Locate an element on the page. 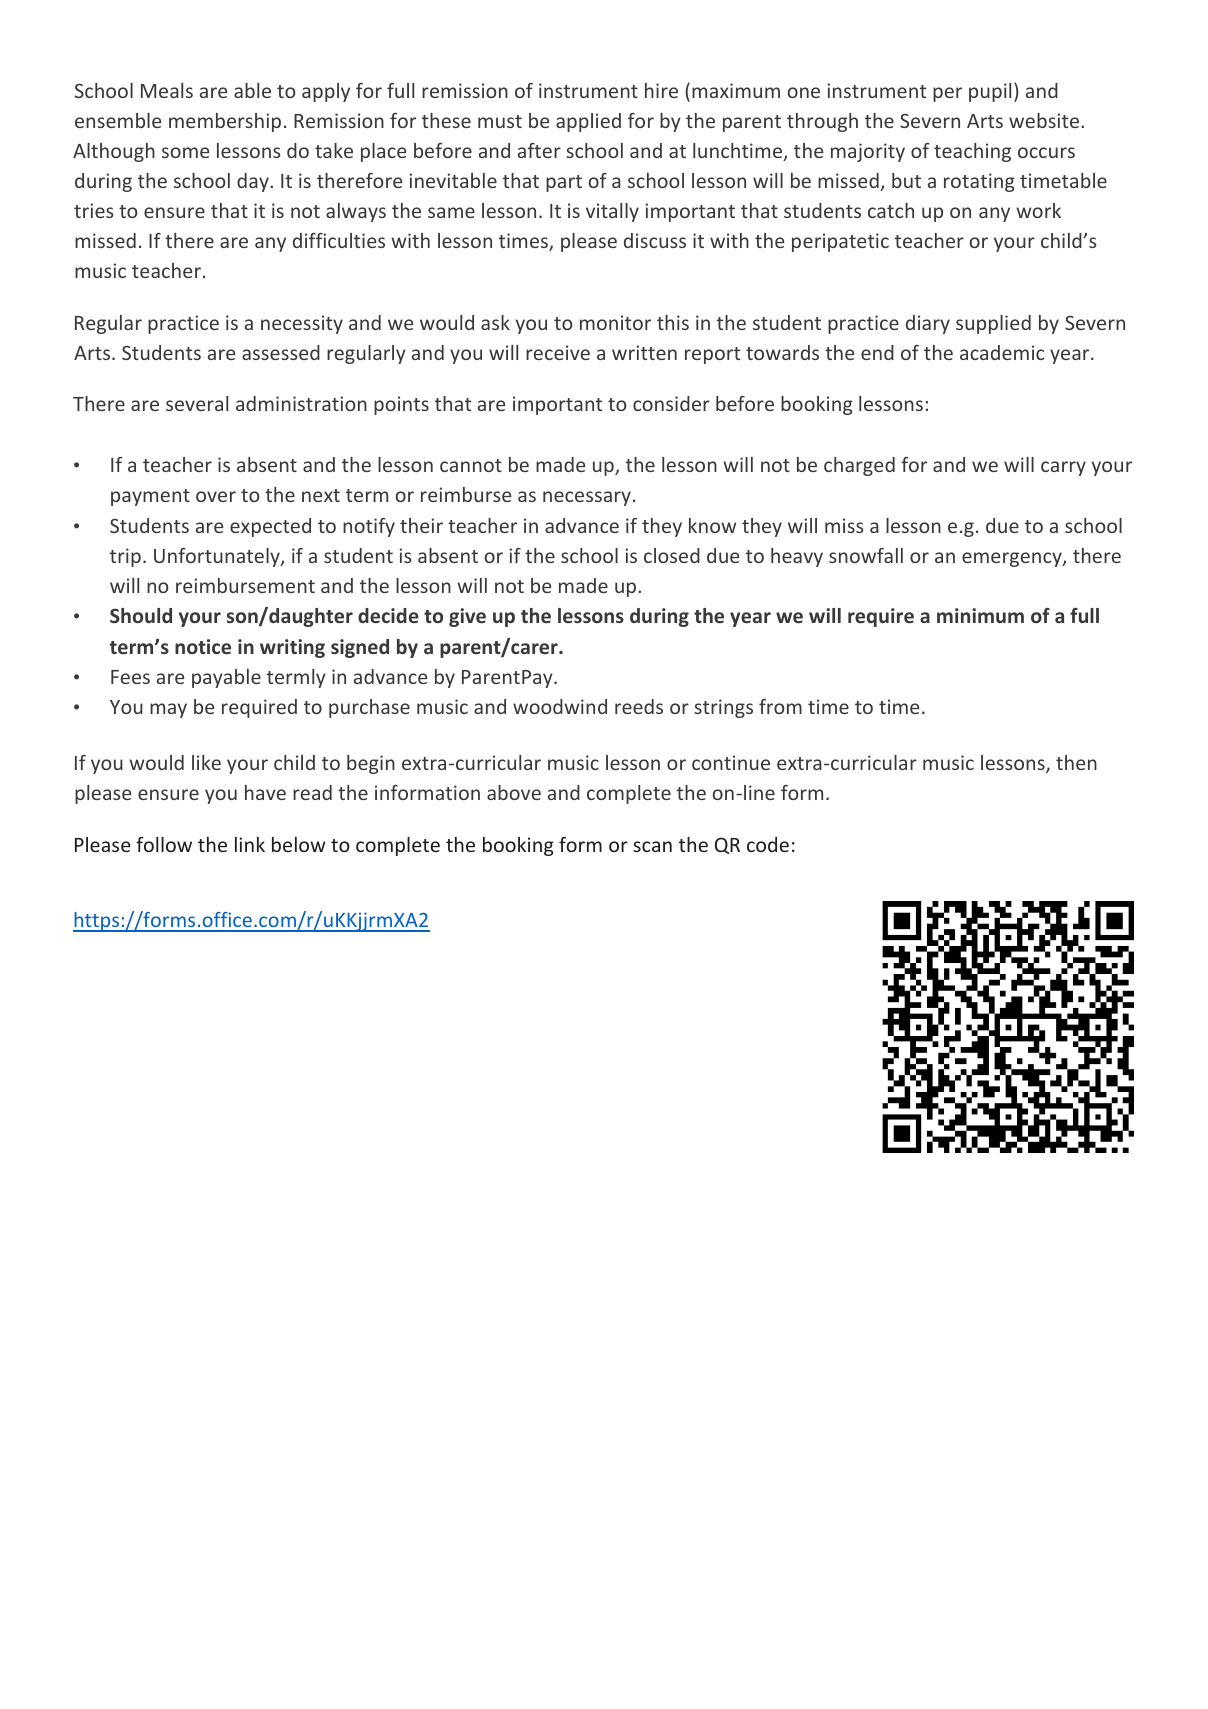 Image resolution: width=1208 pixels, height=1709 pixels. receive is located at coordinates (558, 352).
